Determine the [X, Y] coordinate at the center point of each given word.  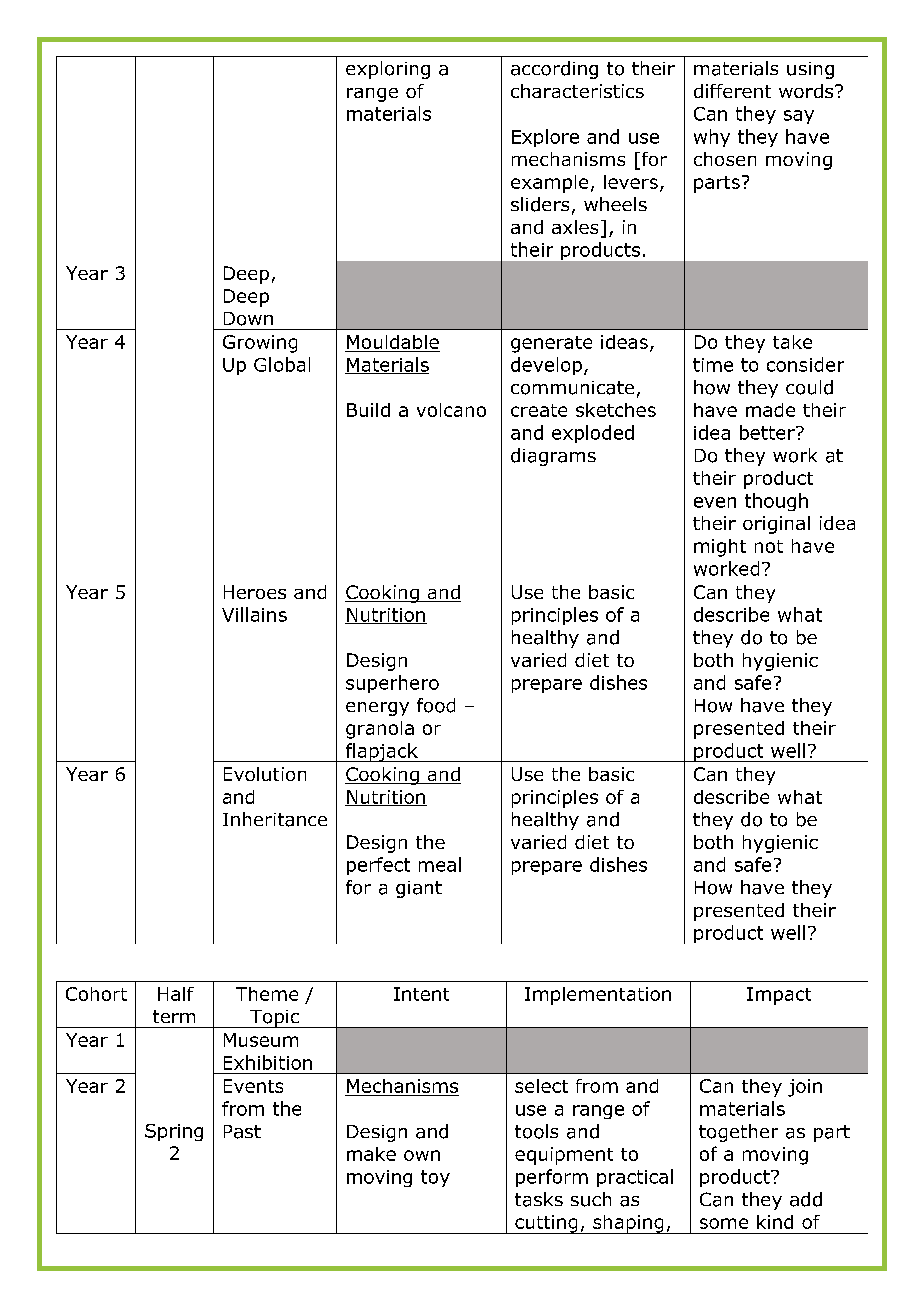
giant [419, 889]
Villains [254, 614]
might [720, 548]
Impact [779, 996]
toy [435, 1178]
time [713, 365]
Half [176, 994]
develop [546, 366]
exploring [388, 70]
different [732, 91]
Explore [545, 138]
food [436, 705]
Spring [174, 1132]
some [724, 1223]
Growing [260, 344]
